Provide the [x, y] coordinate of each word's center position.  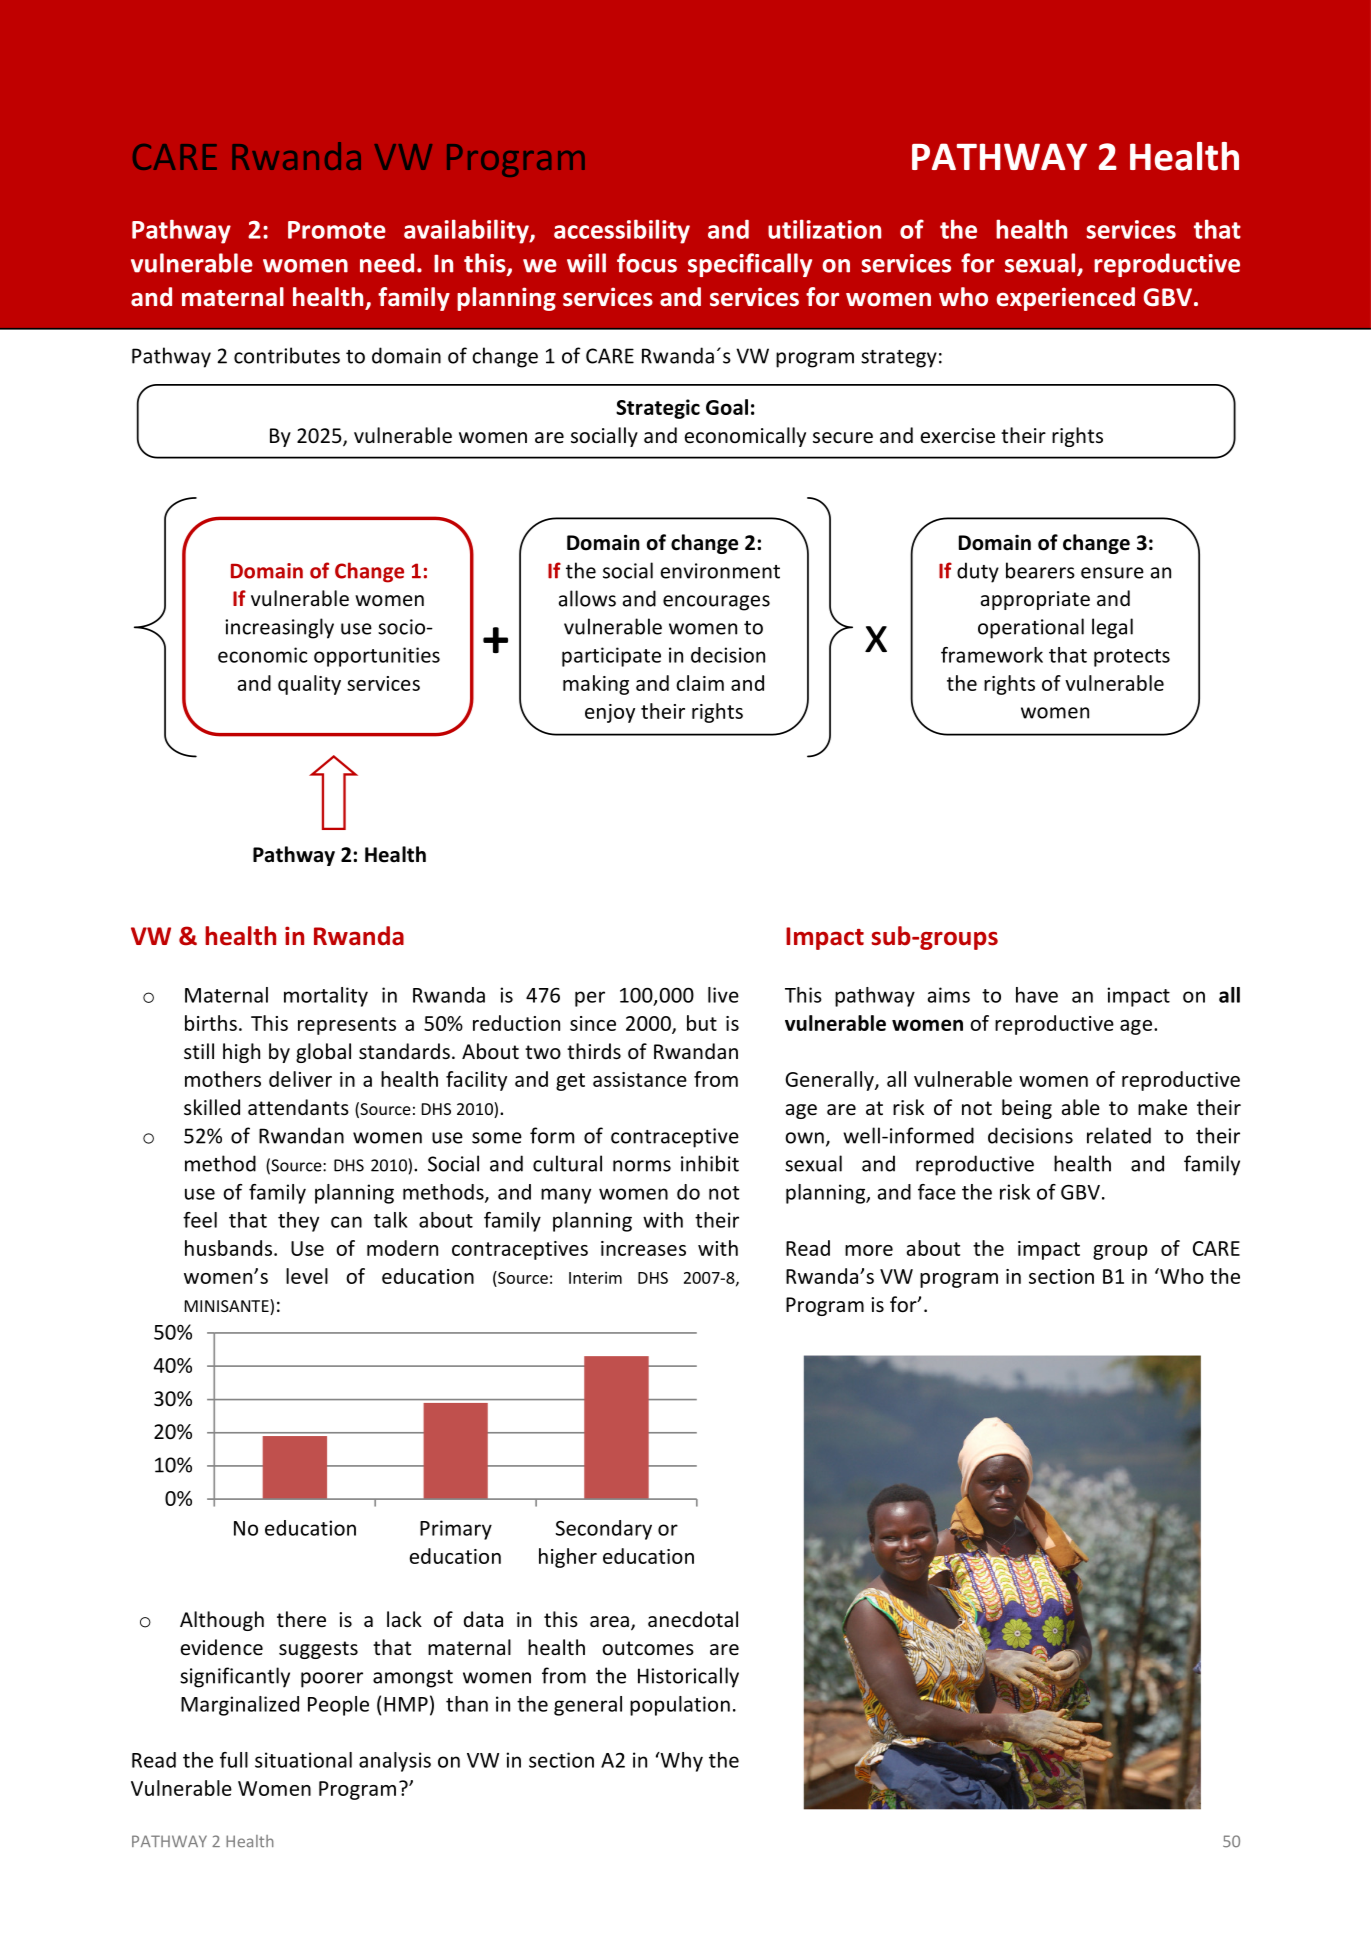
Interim [595, 1278]
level [307, 1276]
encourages [716, 603]
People [338, 1706]
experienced [1066, 299]
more [869, 1250]
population [680, 1706]
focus [647, 263]
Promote [337, 230]
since [593, 1023]
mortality [326, 997]
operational [1031, 628]
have [1037, 995]
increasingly [279, 628]
